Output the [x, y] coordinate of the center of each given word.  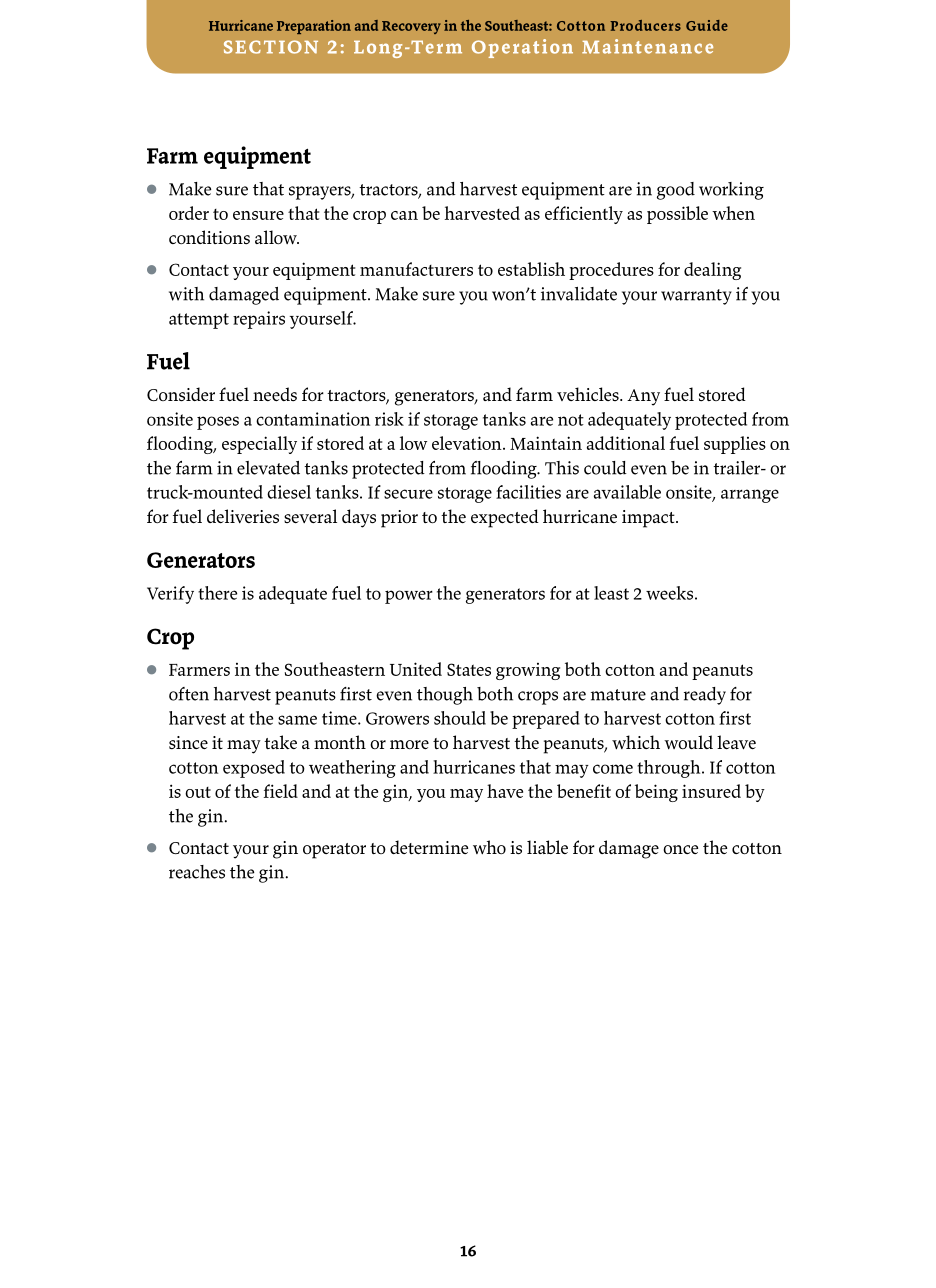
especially [259, 445]
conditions [209, 237]
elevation [468, 443]
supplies [735, 445]
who [489, 847]
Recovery [411, 27]
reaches [197, 872]
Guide [707, 25]
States [469, 669]
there [217, 593]
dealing [712, 271]
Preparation [314, 27]
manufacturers [416, 269]
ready [705, 696]
